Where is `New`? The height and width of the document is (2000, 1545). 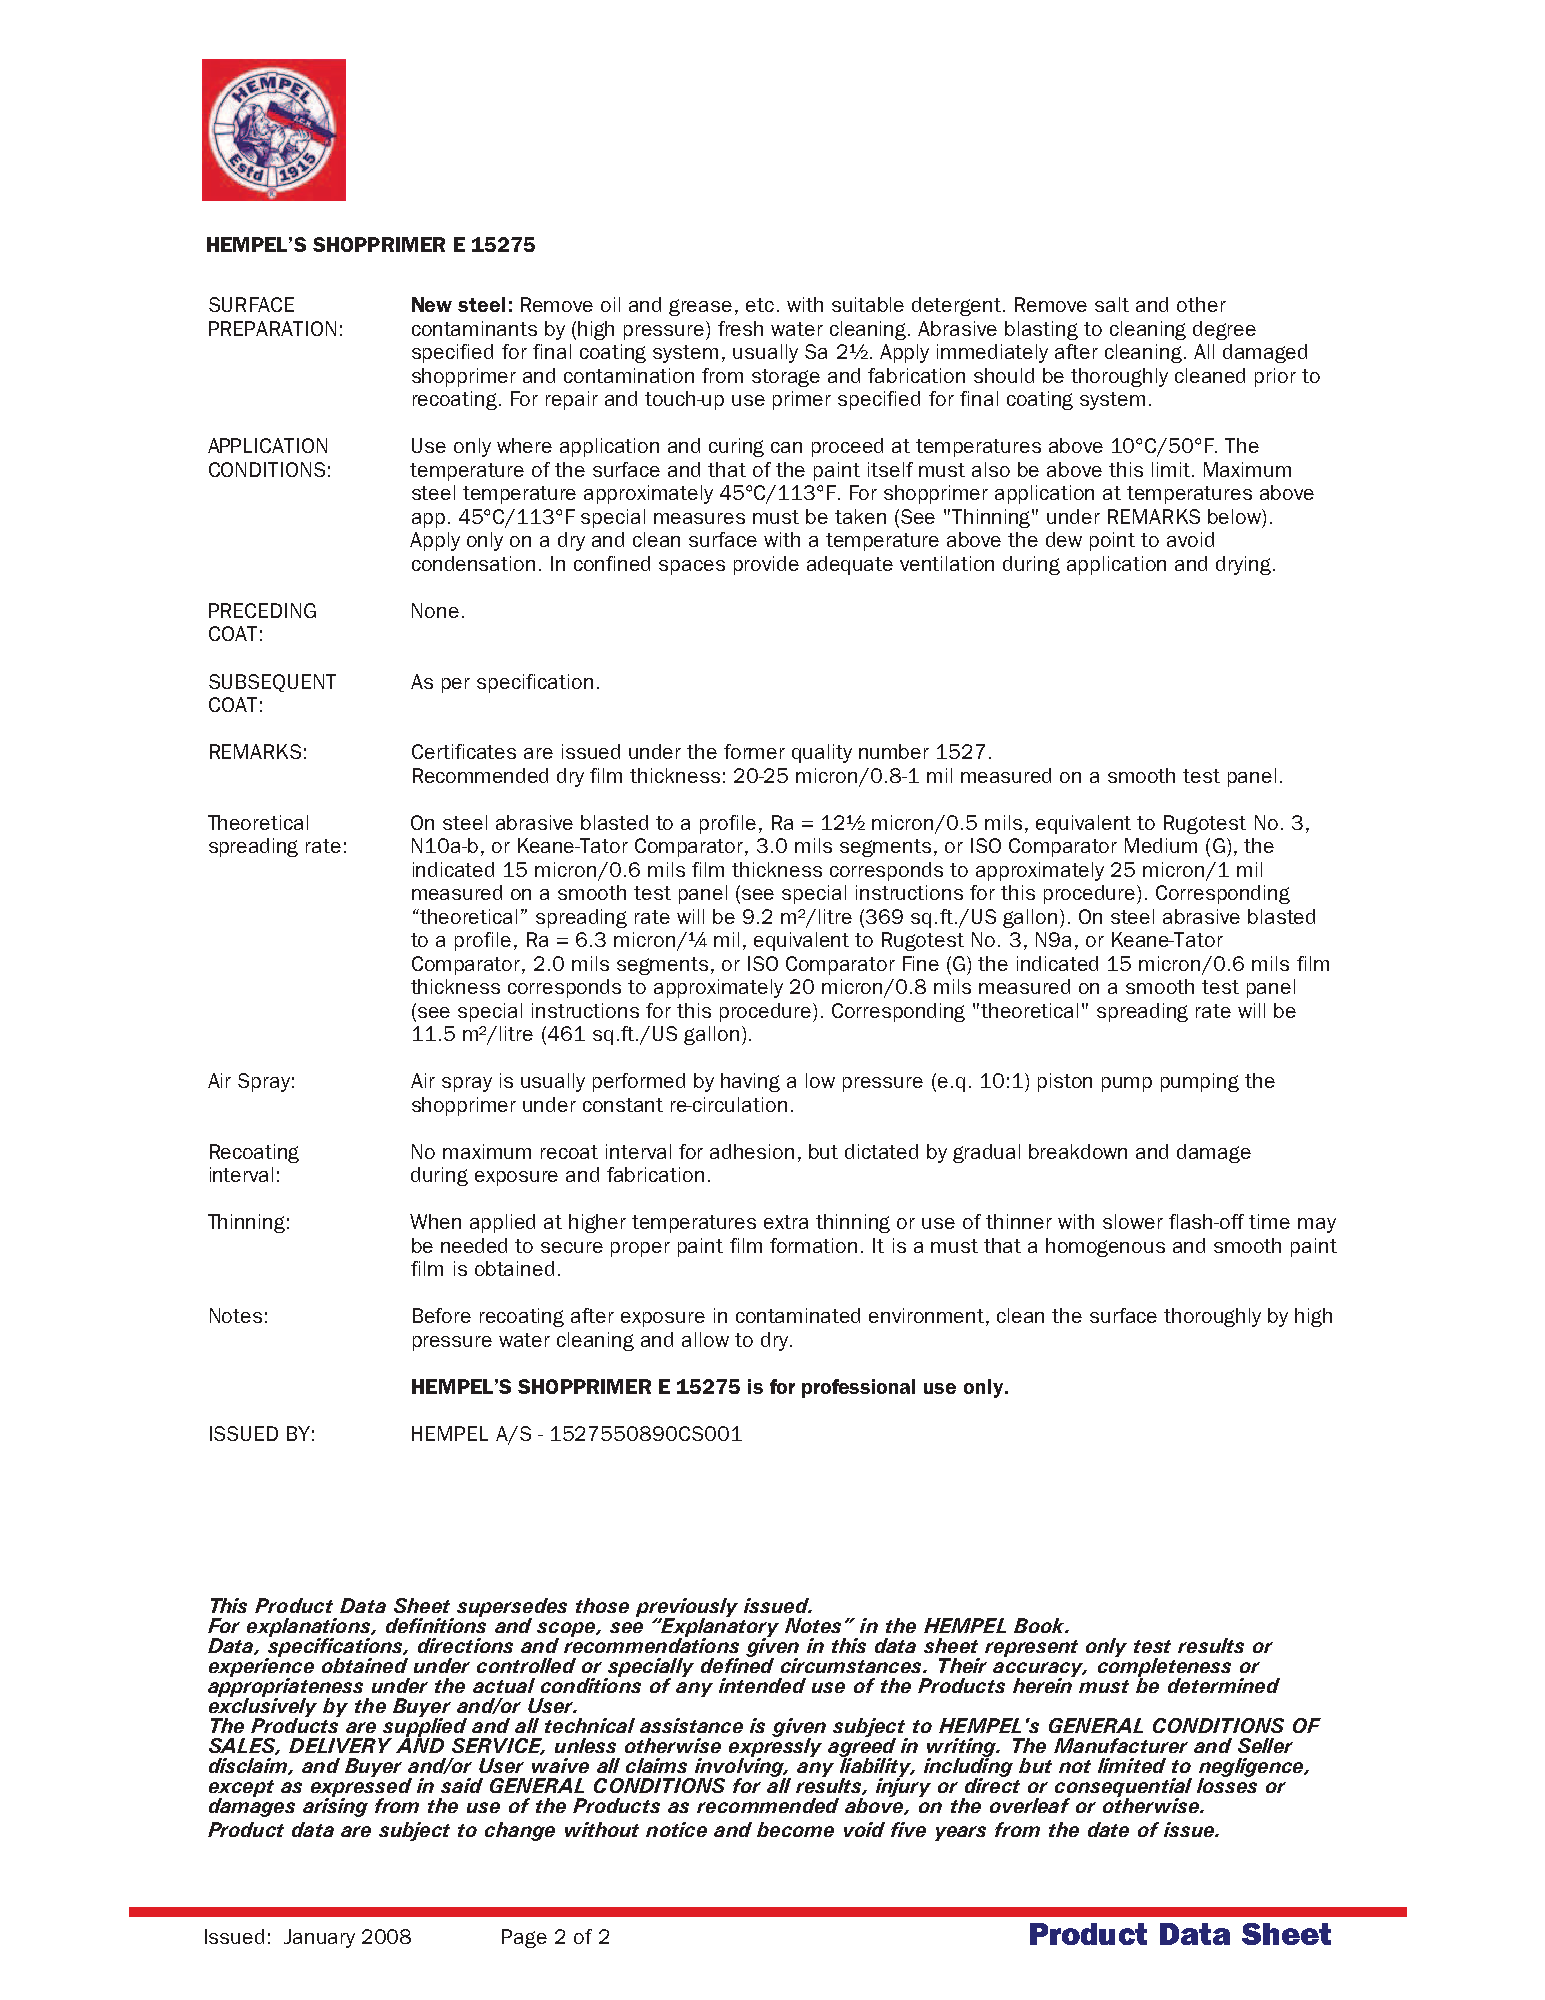 New is located at coordinates (432, 304).
